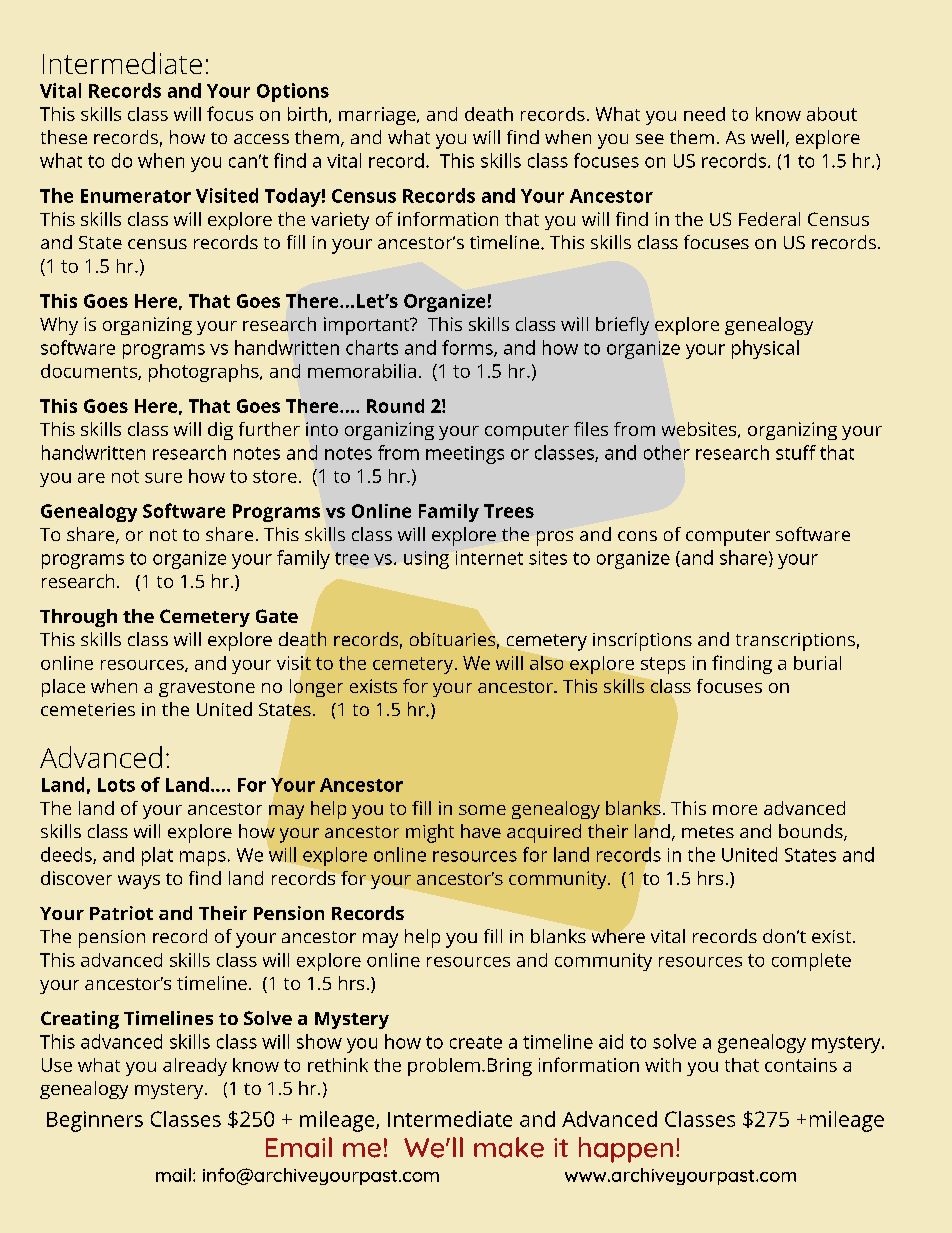 This screenshot has width=952, height=1233. What do you see at coordinates (767, 137) in the screenshot?
I see `well` at bounding box center [767, 137].
